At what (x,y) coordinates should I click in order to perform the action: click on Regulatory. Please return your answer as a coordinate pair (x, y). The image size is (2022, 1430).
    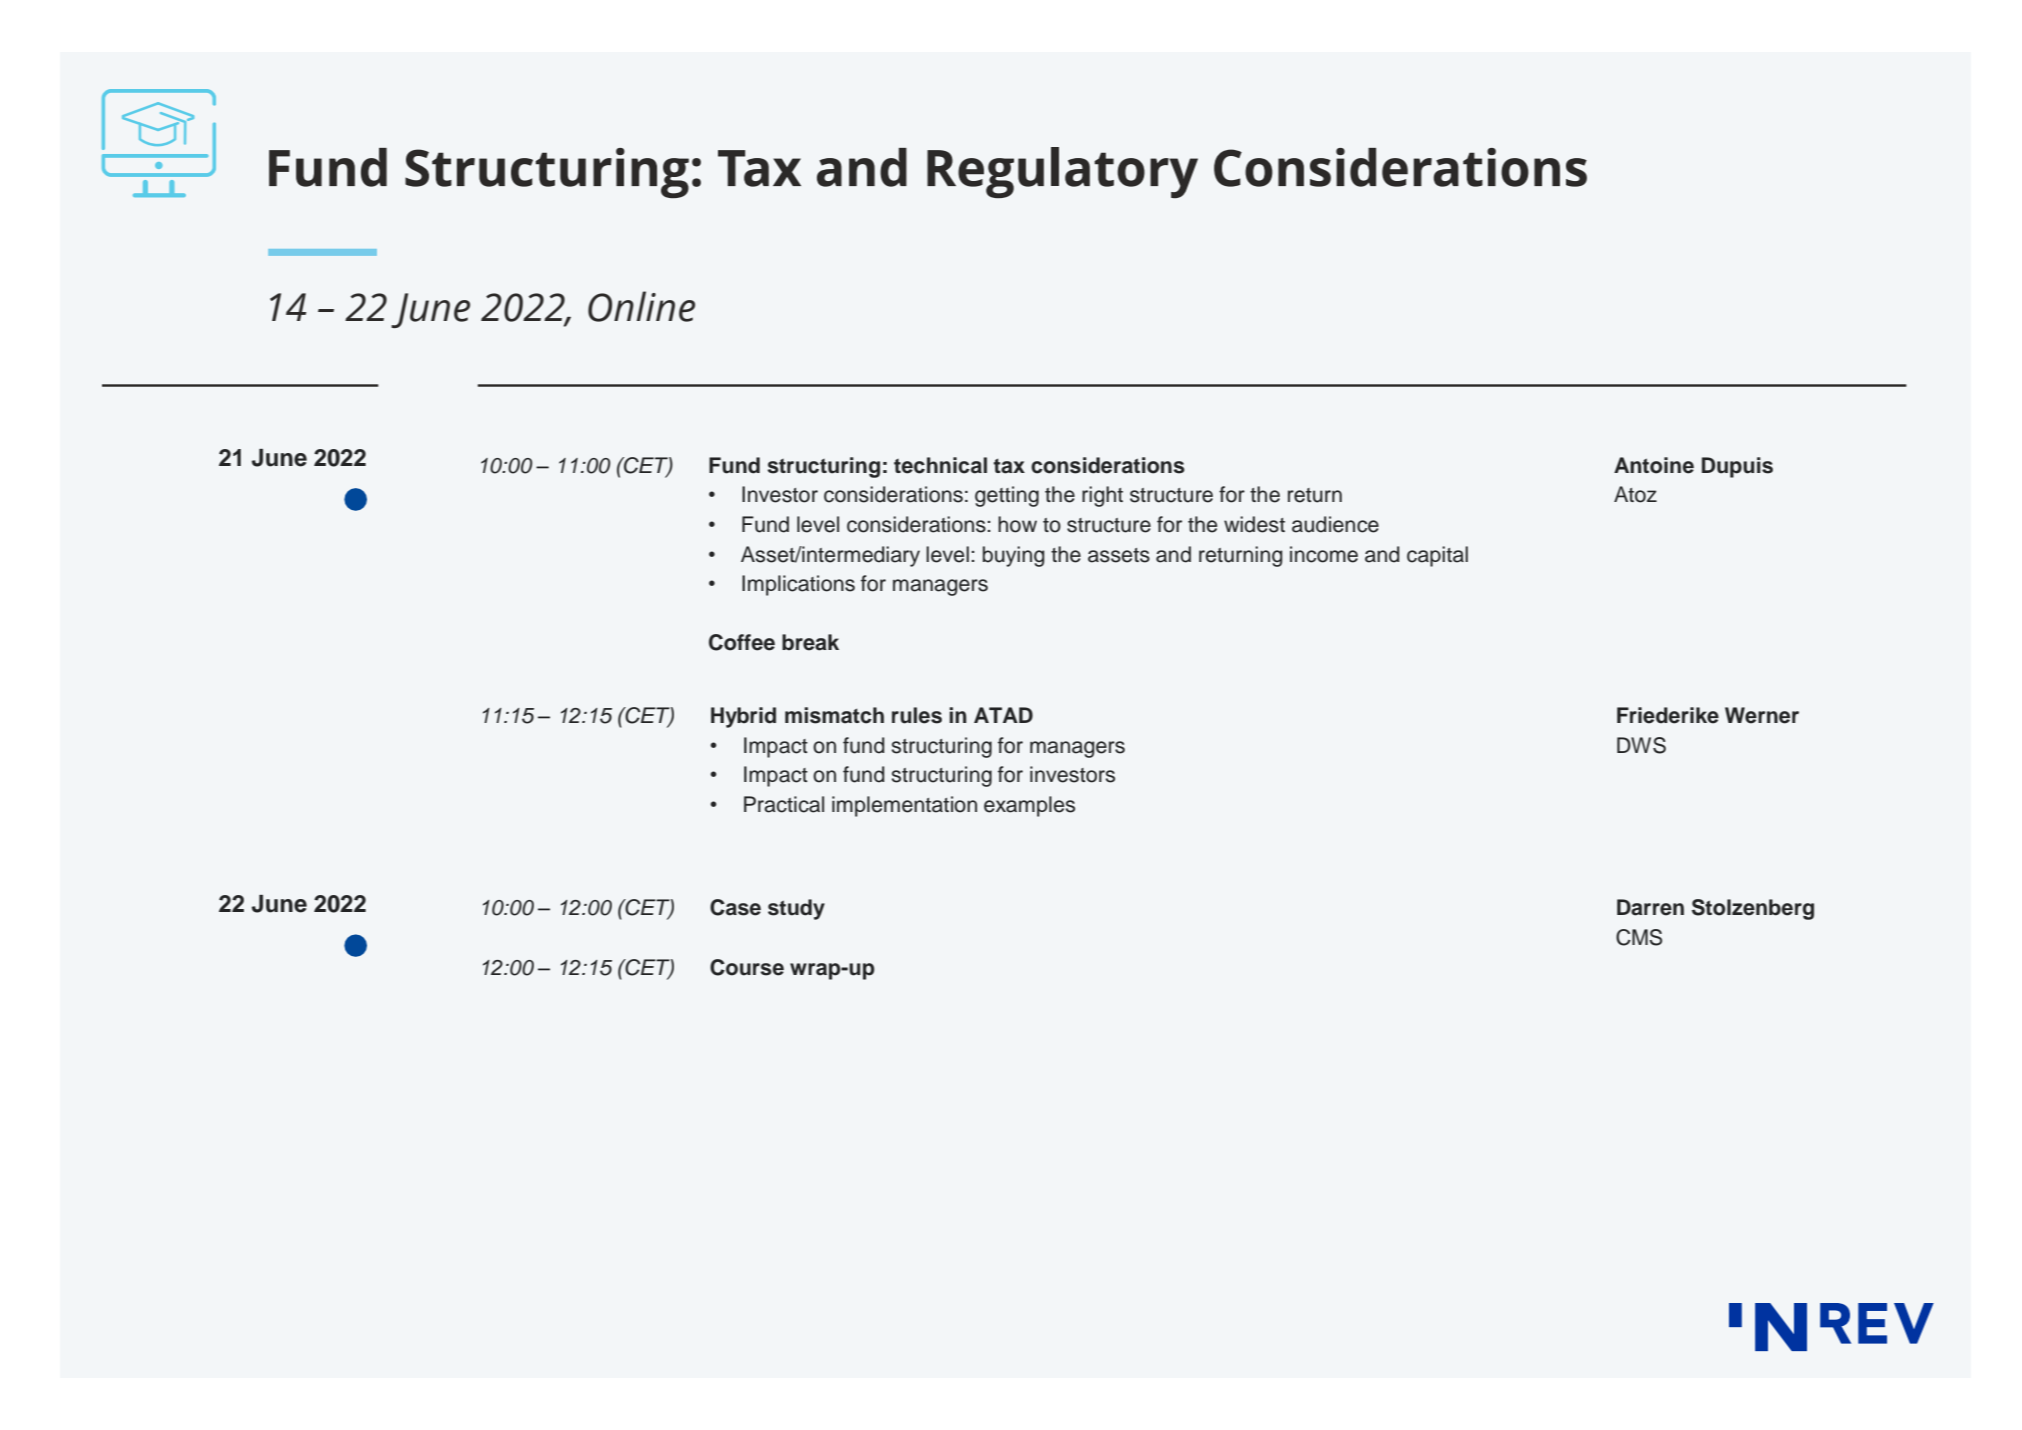
    Looking at the image, I should click on (1062, 172).
